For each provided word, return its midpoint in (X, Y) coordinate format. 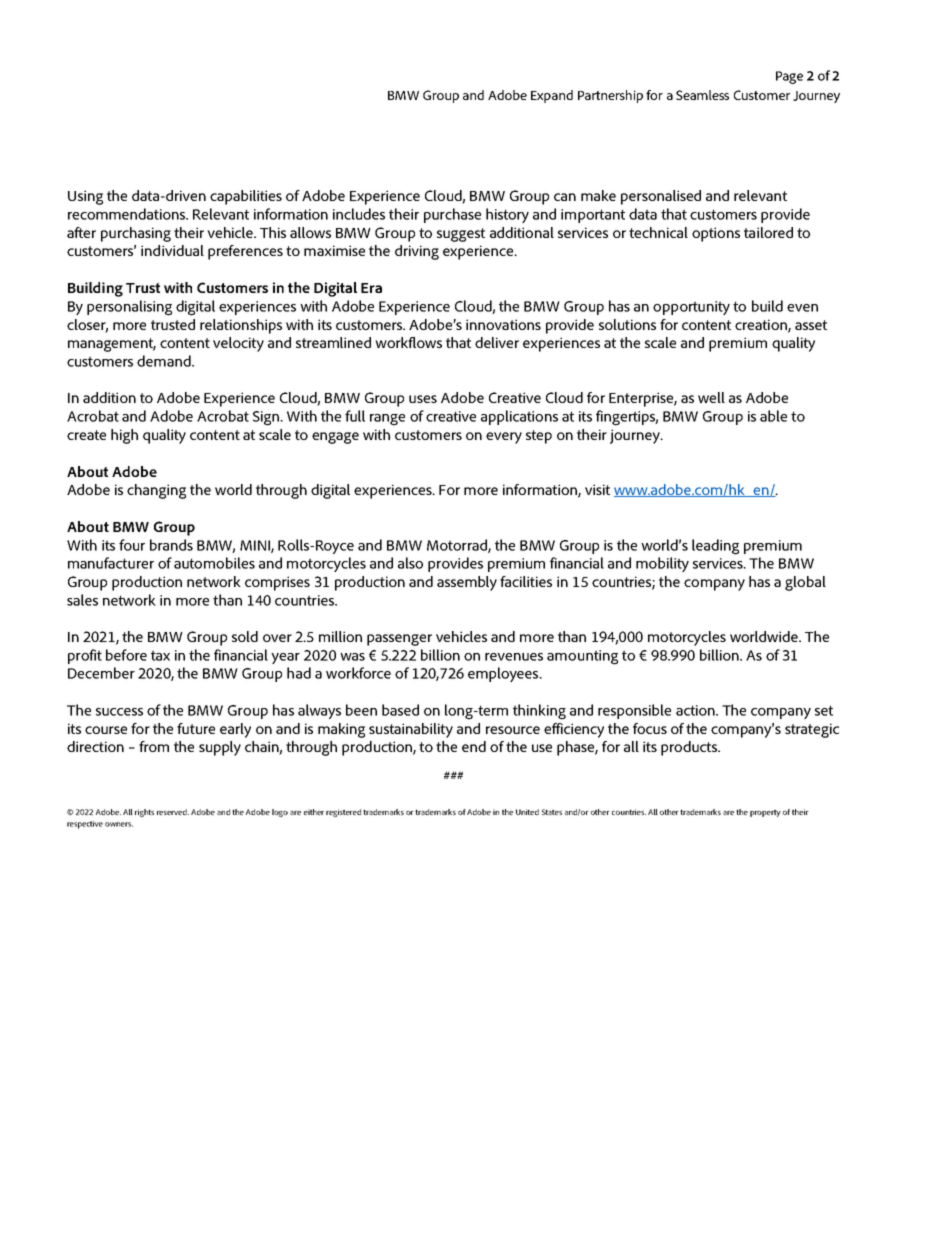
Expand (552, 96)
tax (160, 655)
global (805, 583)
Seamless (702, 95)
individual (172, 250)
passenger (399, 640)
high (124, 436)
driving (417, 252)
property (765, 813)
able (773, 416)
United (527, 812)
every (504, 438)
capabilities (246, 197)
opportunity (691, 308)
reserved (173, 812)
